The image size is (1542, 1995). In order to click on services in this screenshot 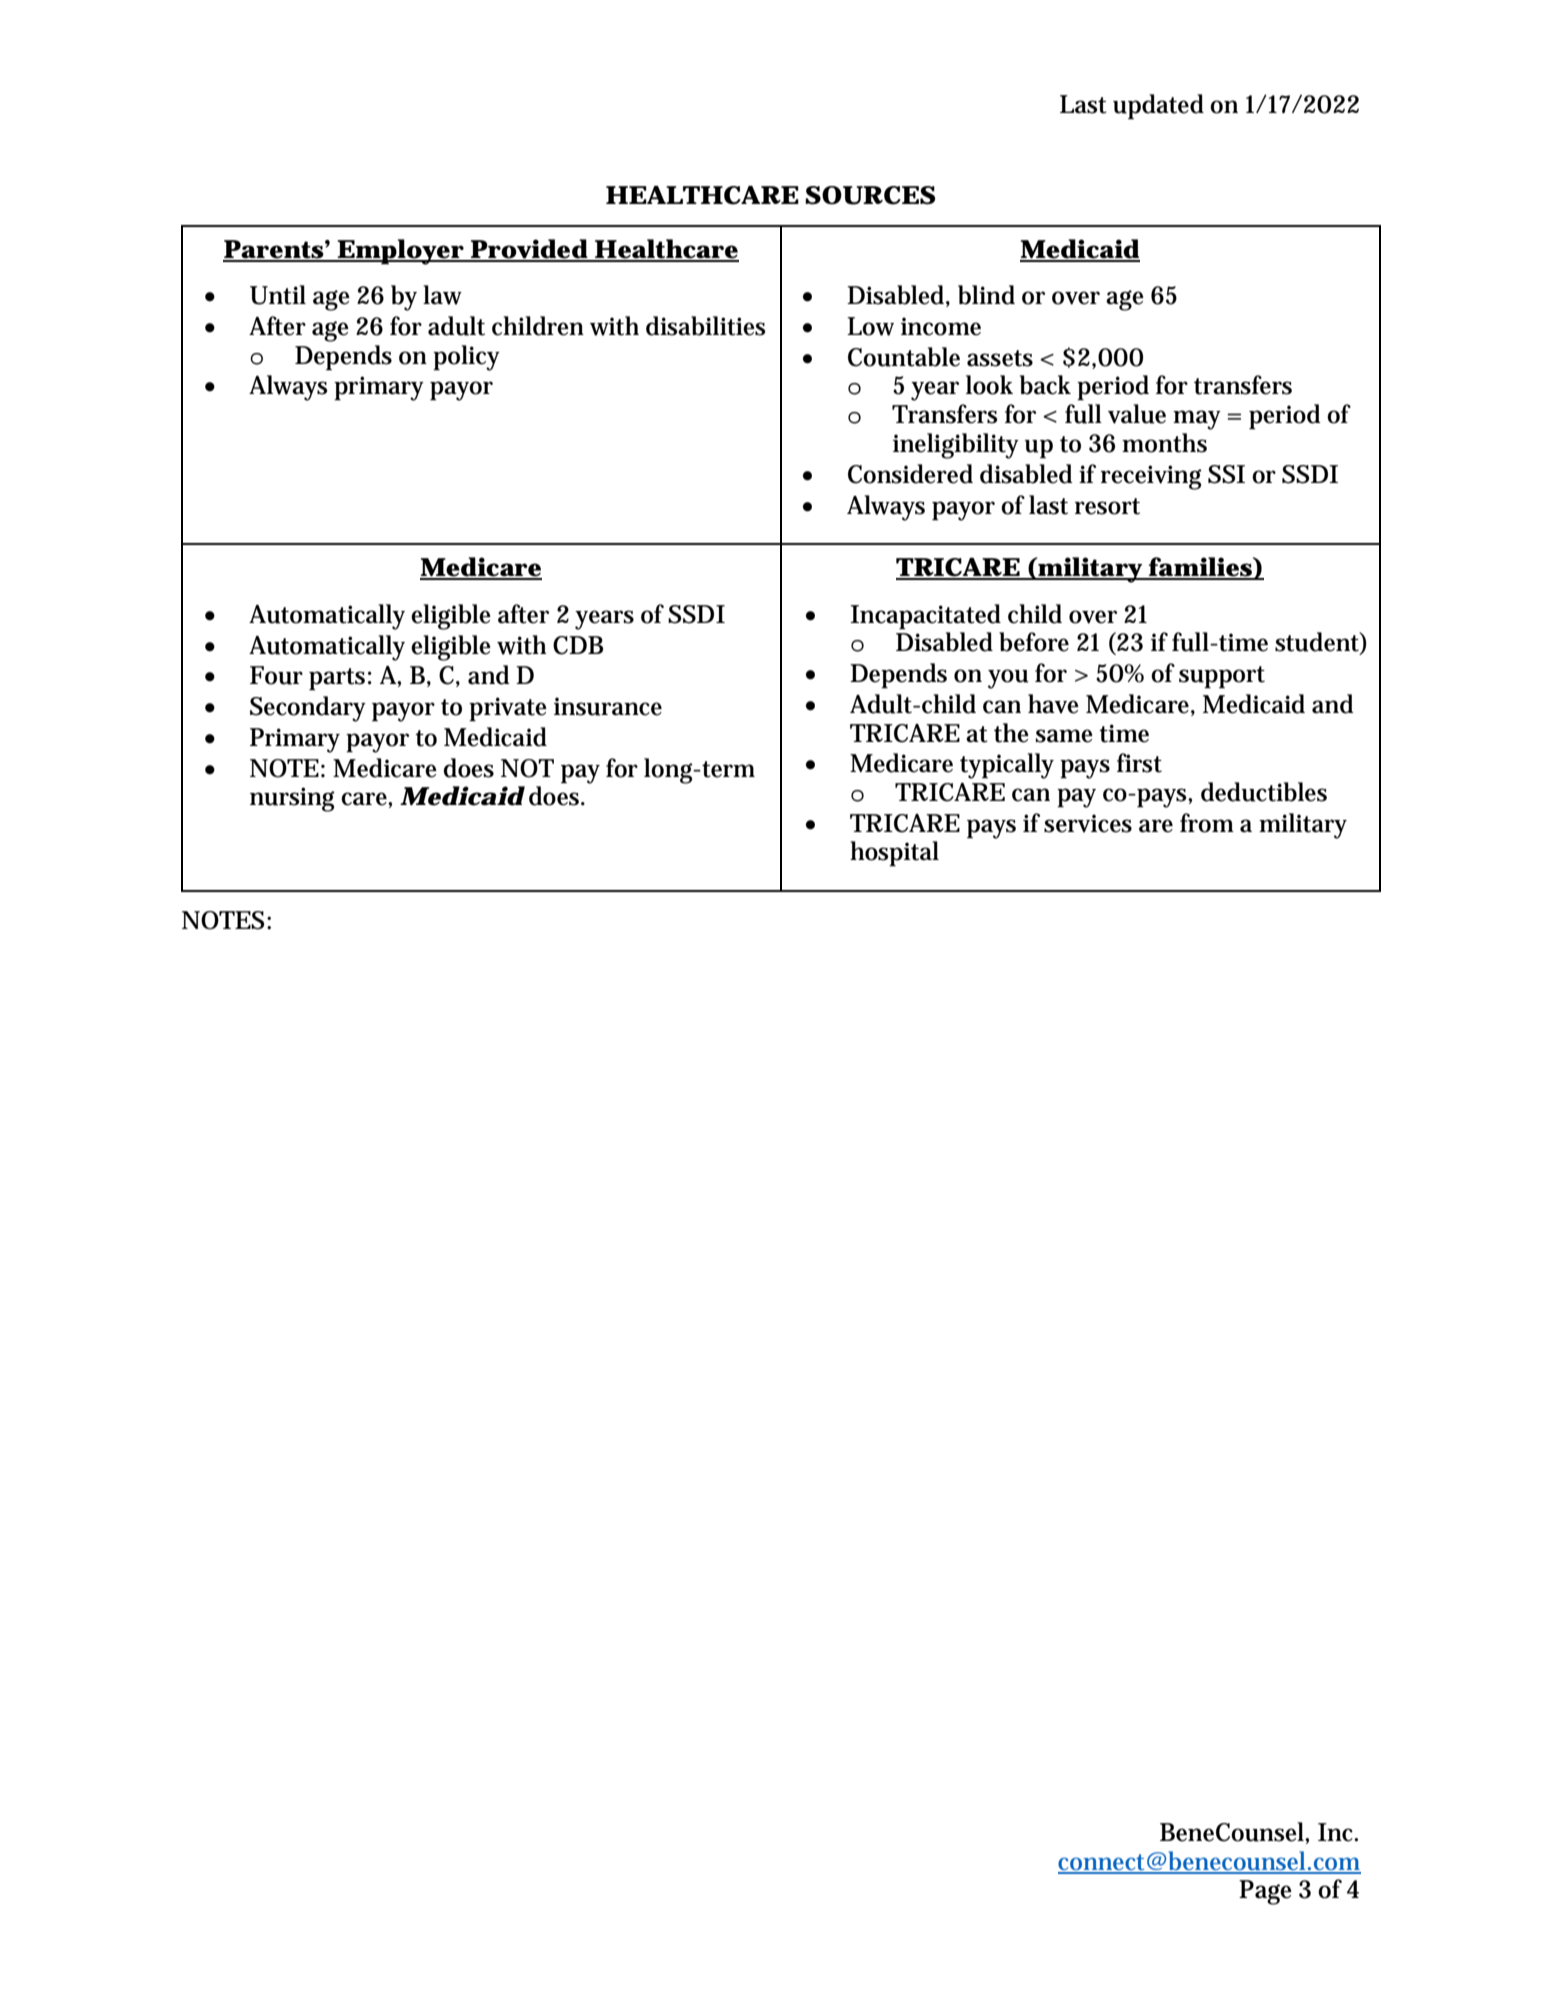, I will do `click(1088, 823)`.
